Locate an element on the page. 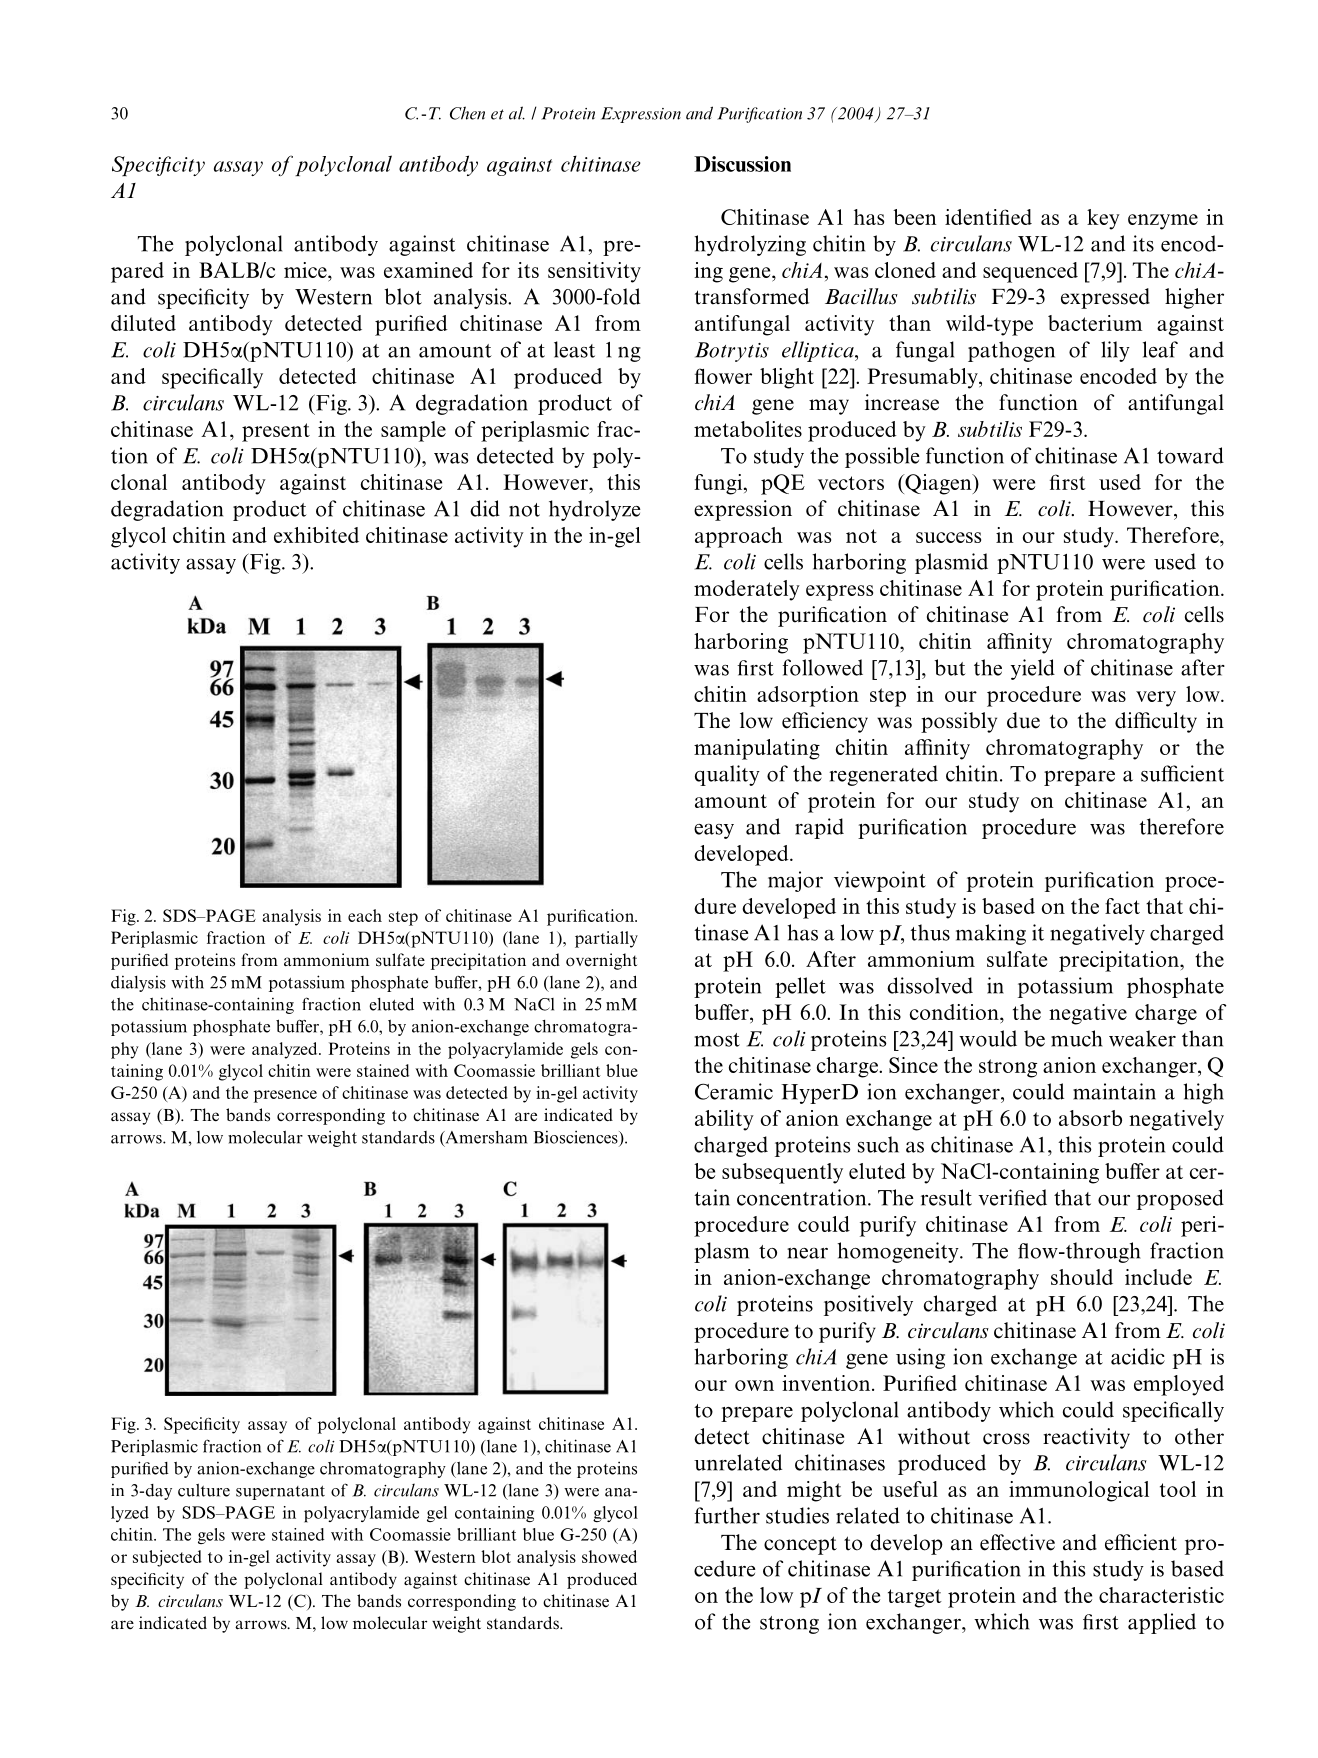 The width and height of the document is (1318, 1758). moderately is located at coordinates (747, 590).
